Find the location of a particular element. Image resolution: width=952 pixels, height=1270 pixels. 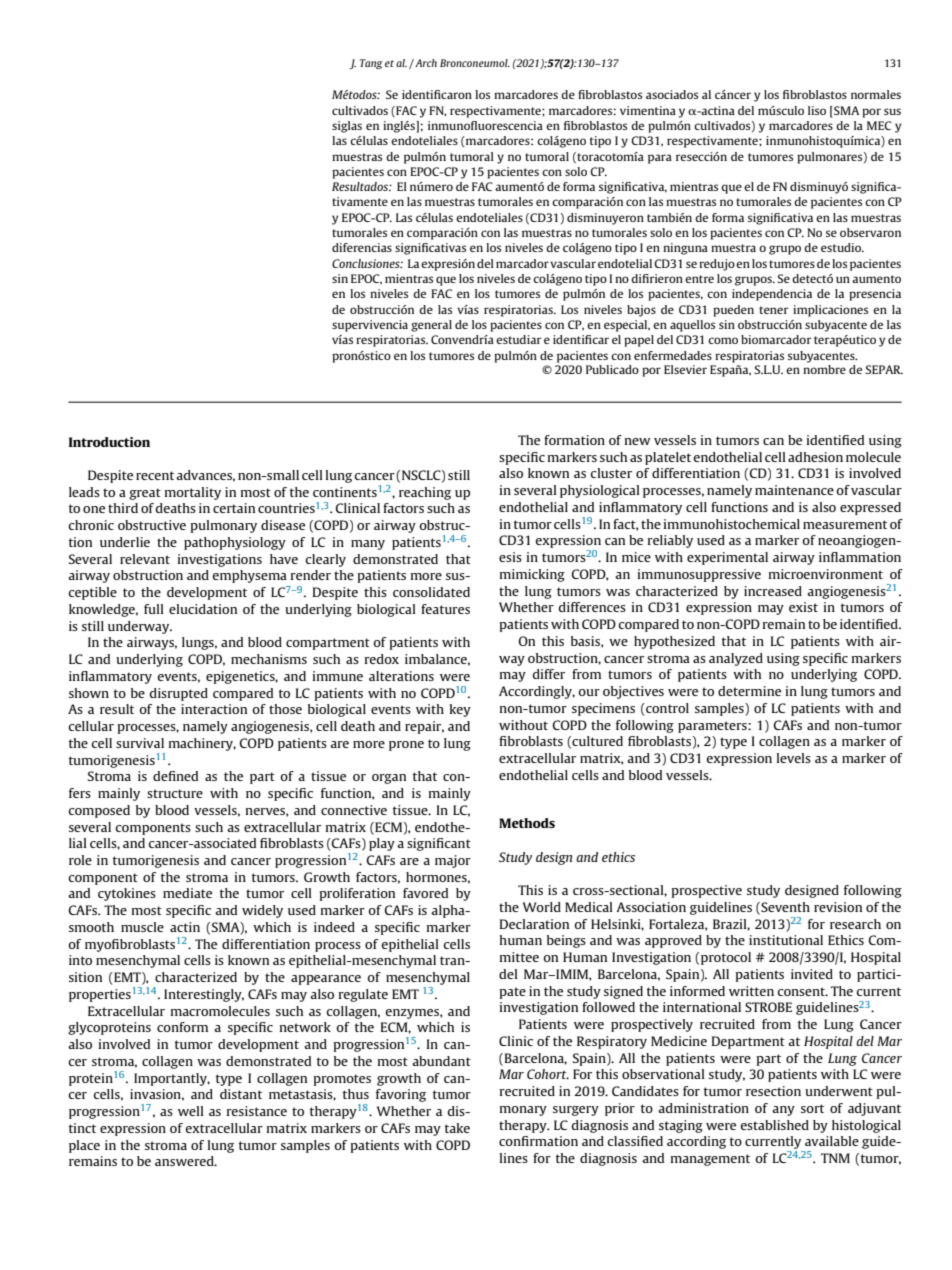

Publicado is located at coordinates (612, 369).
